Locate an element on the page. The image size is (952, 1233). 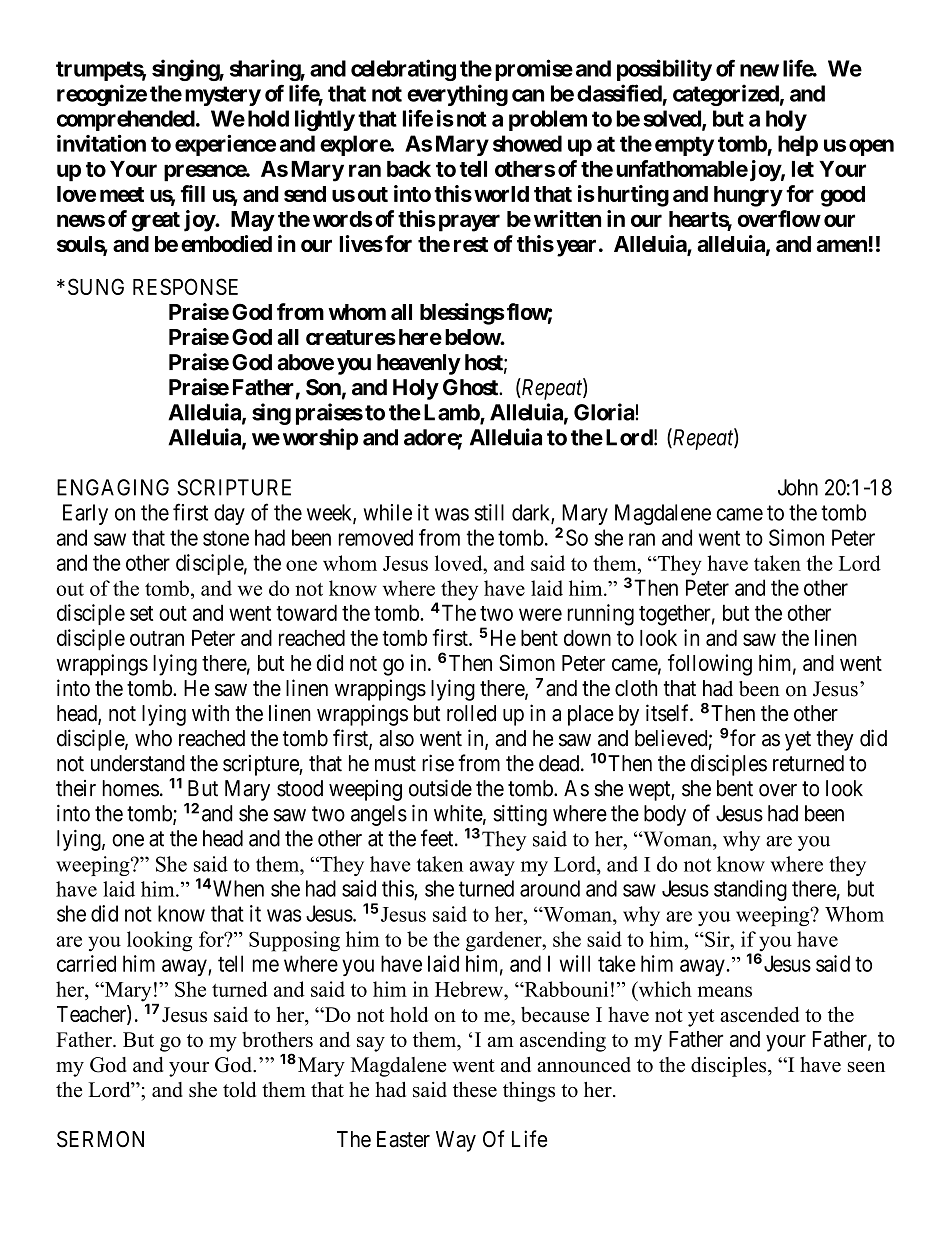
RESPONSE is located at coordinates (185, 286).
